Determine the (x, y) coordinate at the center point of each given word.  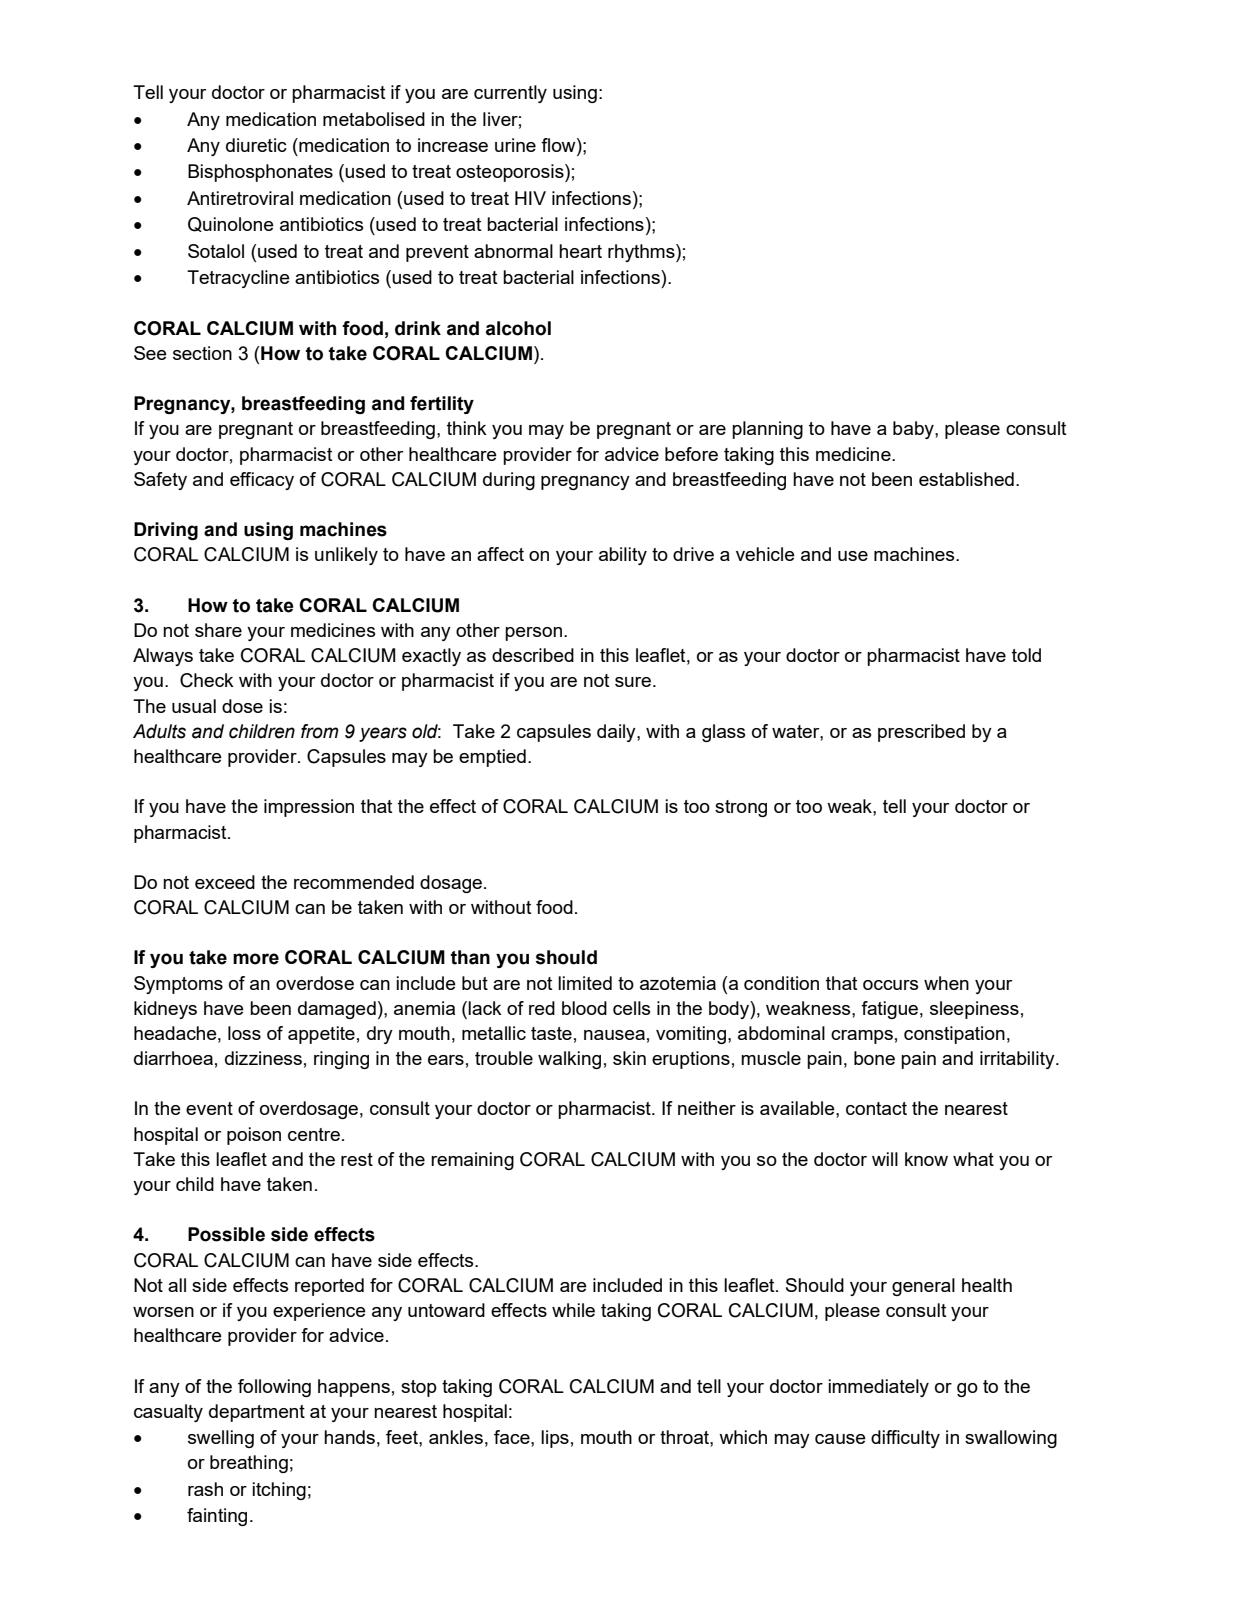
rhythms (642, 253)
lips (555, 1439)
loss (244, 1033)
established (966, 479)
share (218, 630)
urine (515, 145)
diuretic (256, 145)
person (533, 634)
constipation (954, 1035)
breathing (249, 1464)
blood (584, 1008)
